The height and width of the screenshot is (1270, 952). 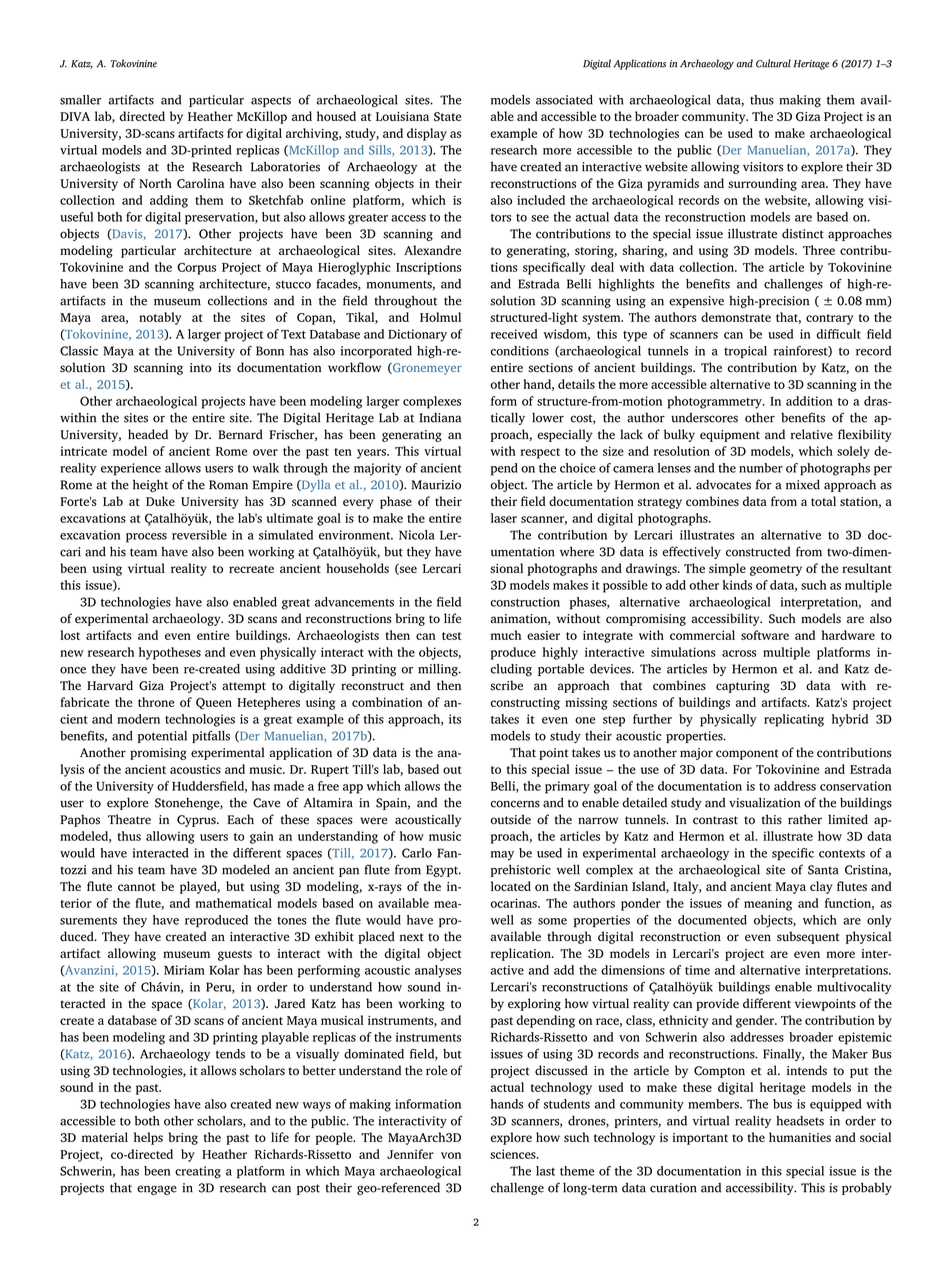 I want to click on helps, so click(x=148, y=1138).
